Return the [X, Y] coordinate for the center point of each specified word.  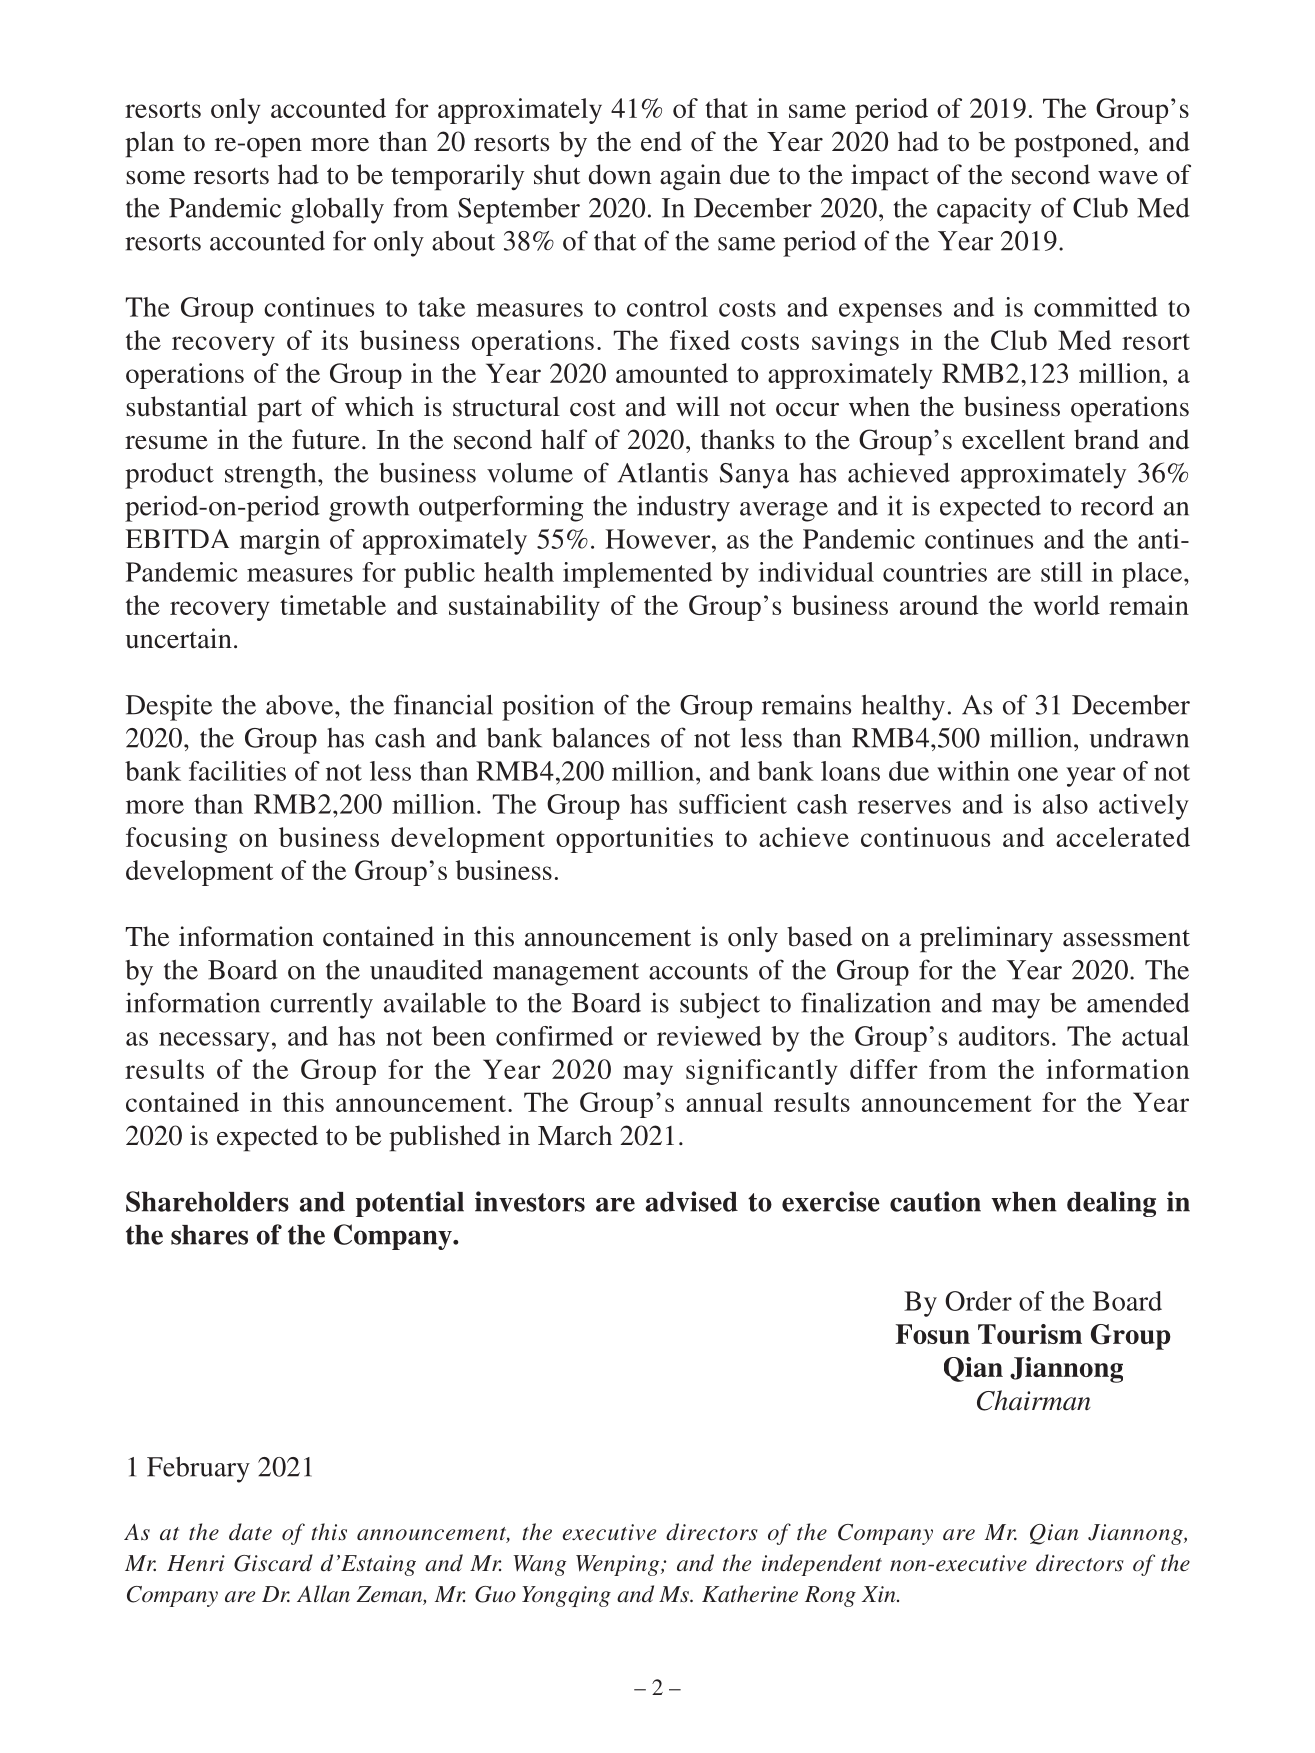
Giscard [273, 1563]
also [1065, 804]
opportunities [634, 840]
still [1061, 572]
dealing [1111, 1204]
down [620, 174]
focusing [176, 840]
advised [691, 1201]
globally [337, 210]
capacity [984, 210]
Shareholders [207, 1201]
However [659, 539]
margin [280, 542]
